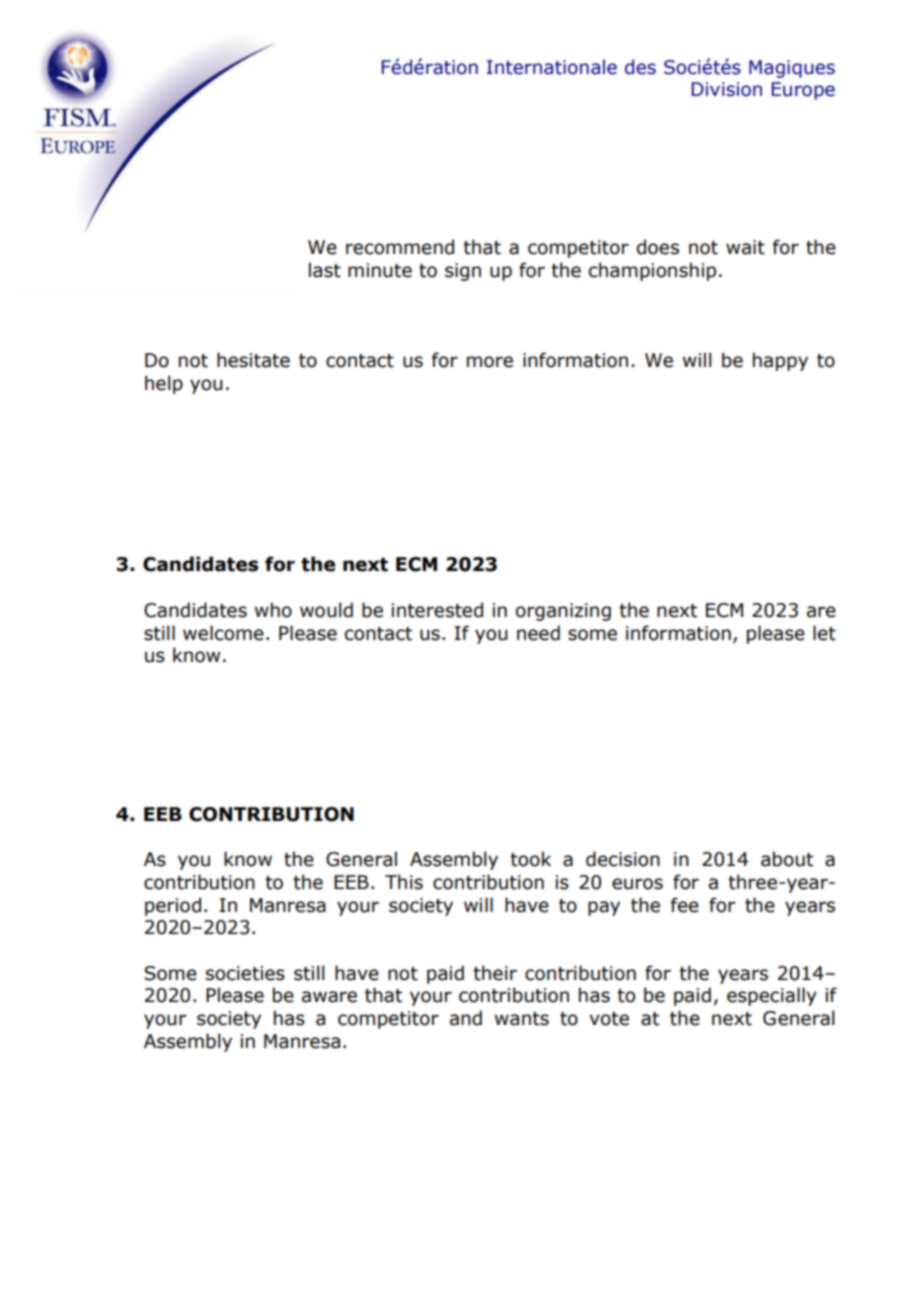  Describe the element at coordinates (273, 610) in the screenshot. I see `who` at that location.
